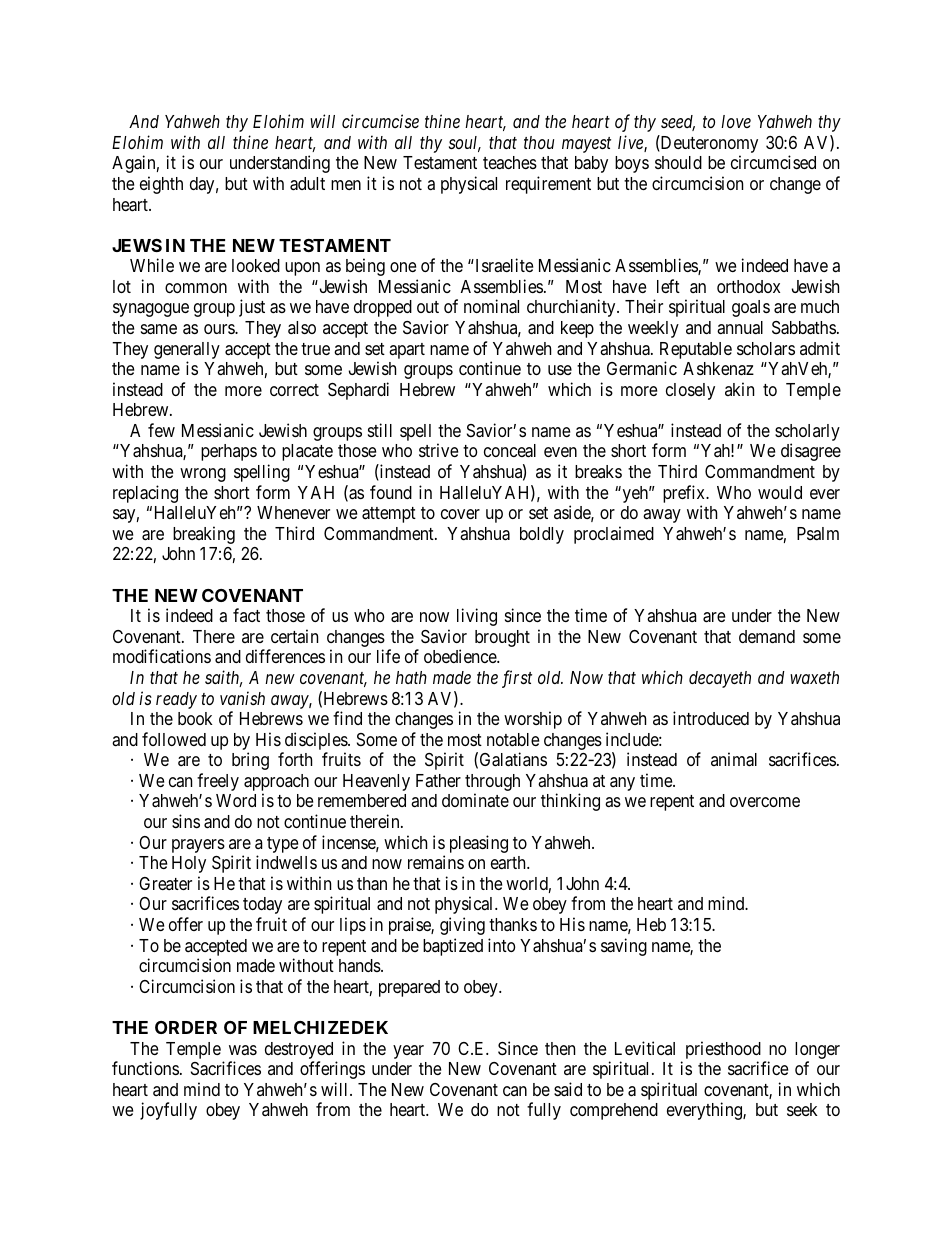 Image resolution: width=952 pixels, height=1233 pixels. Describe the element at coordinates (723, 1050) in the screenshot. I see `priesthood` at that location.
